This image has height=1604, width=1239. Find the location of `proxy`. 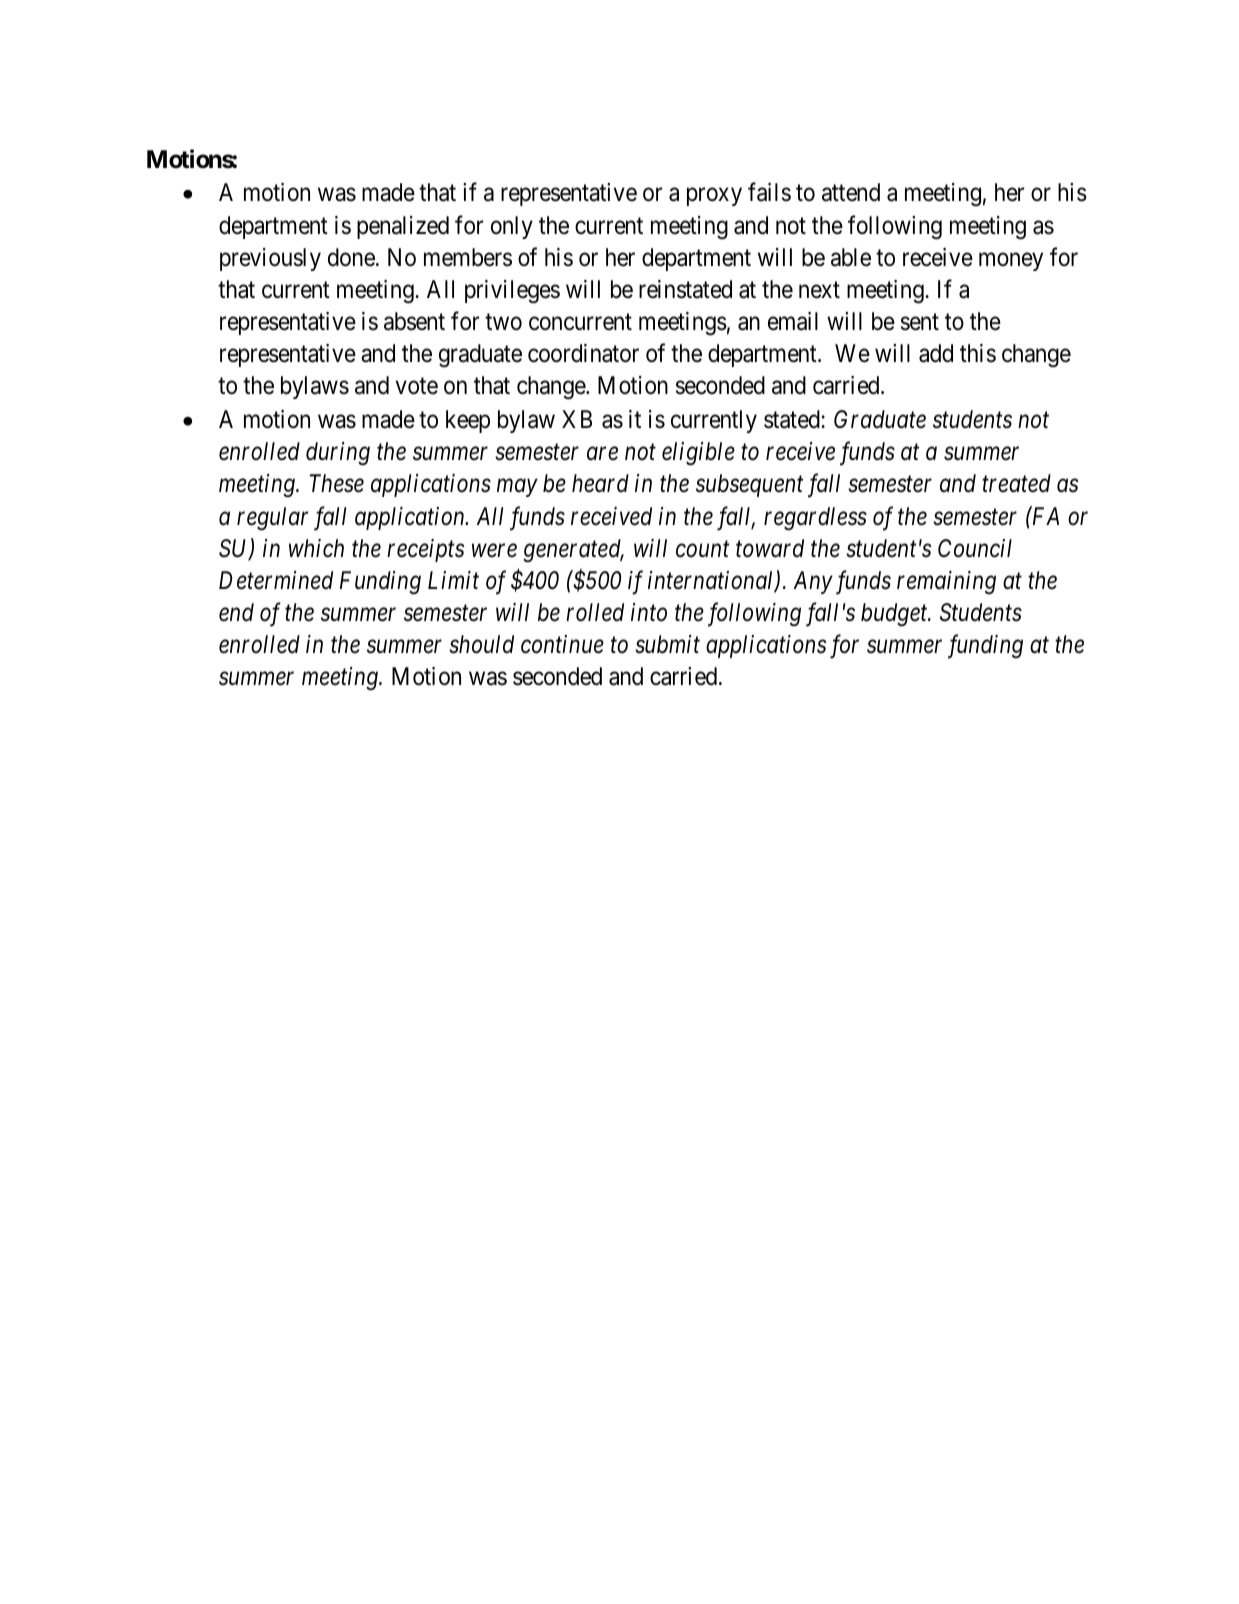

proxy is located at coordinates (714, 197).
